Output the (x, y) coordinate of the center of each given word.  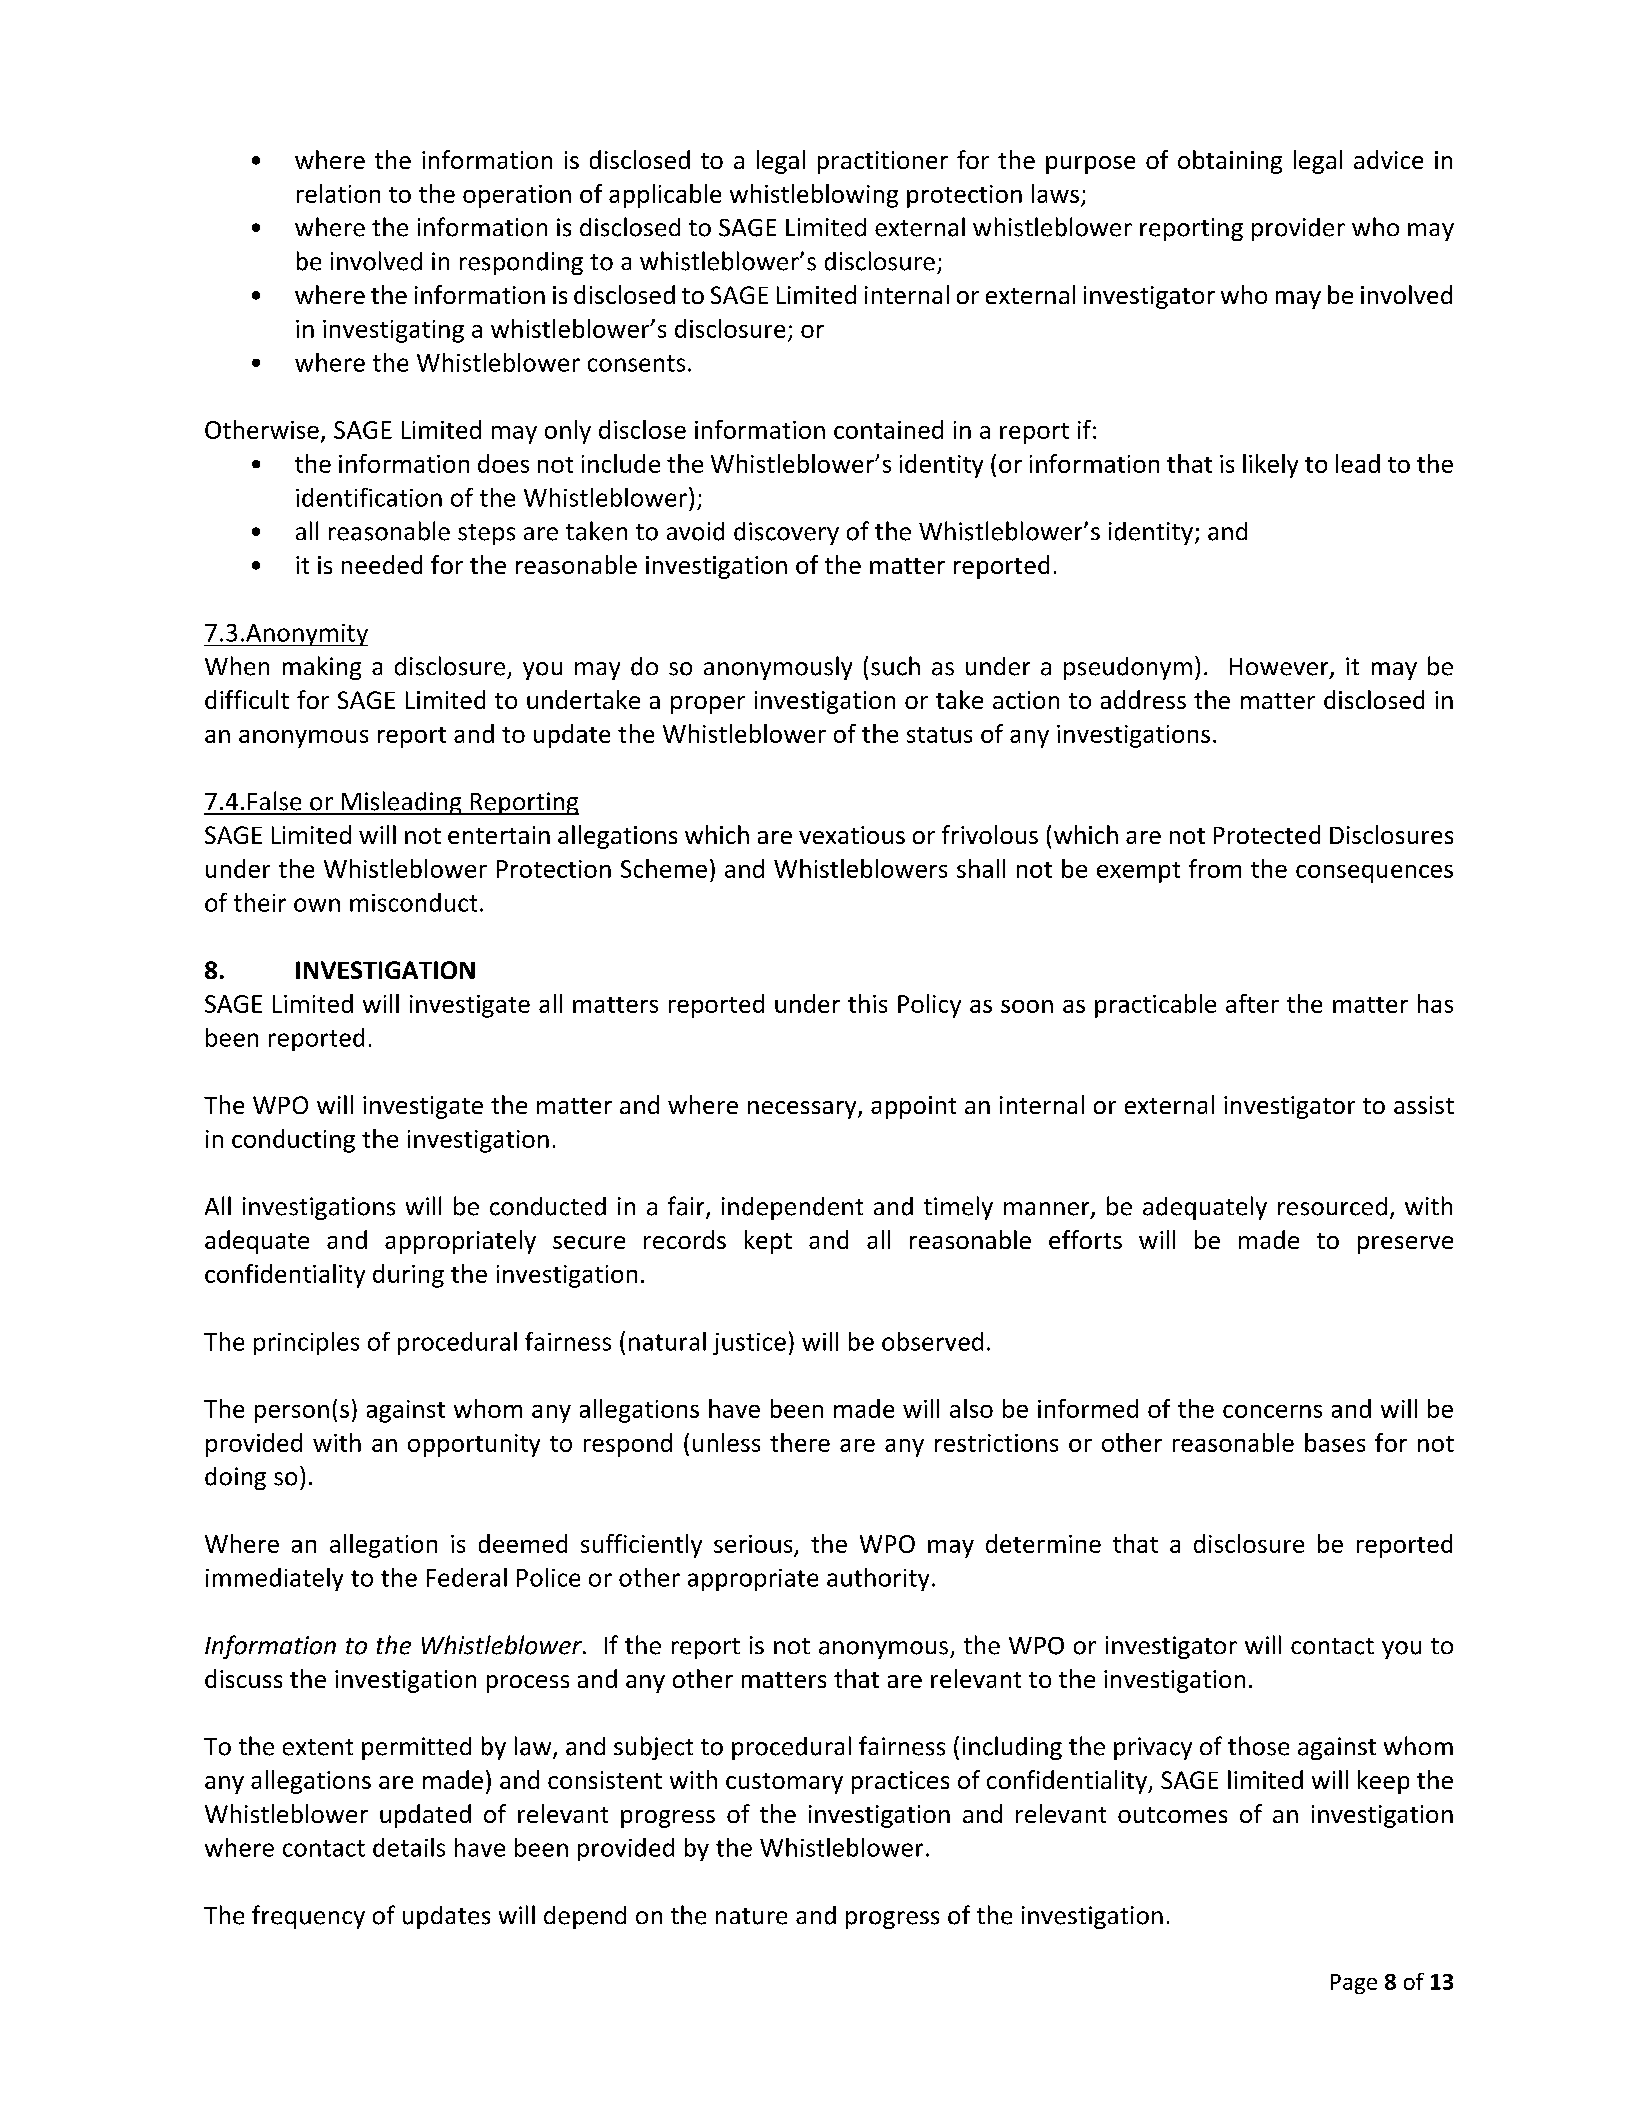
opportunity (474, 1445)
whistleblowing (814, 196)
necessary (803, 1110)
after (1252, 1003)
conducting (293, 1141)
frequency (308, 1917)
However (1280, 668)
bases (1335, 1442)
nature (751, 1916)
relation (338, 193)
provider (1298, 229)
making (322, 668)
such (895, 666)
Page (1354, 1984)
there (800, 1442)
